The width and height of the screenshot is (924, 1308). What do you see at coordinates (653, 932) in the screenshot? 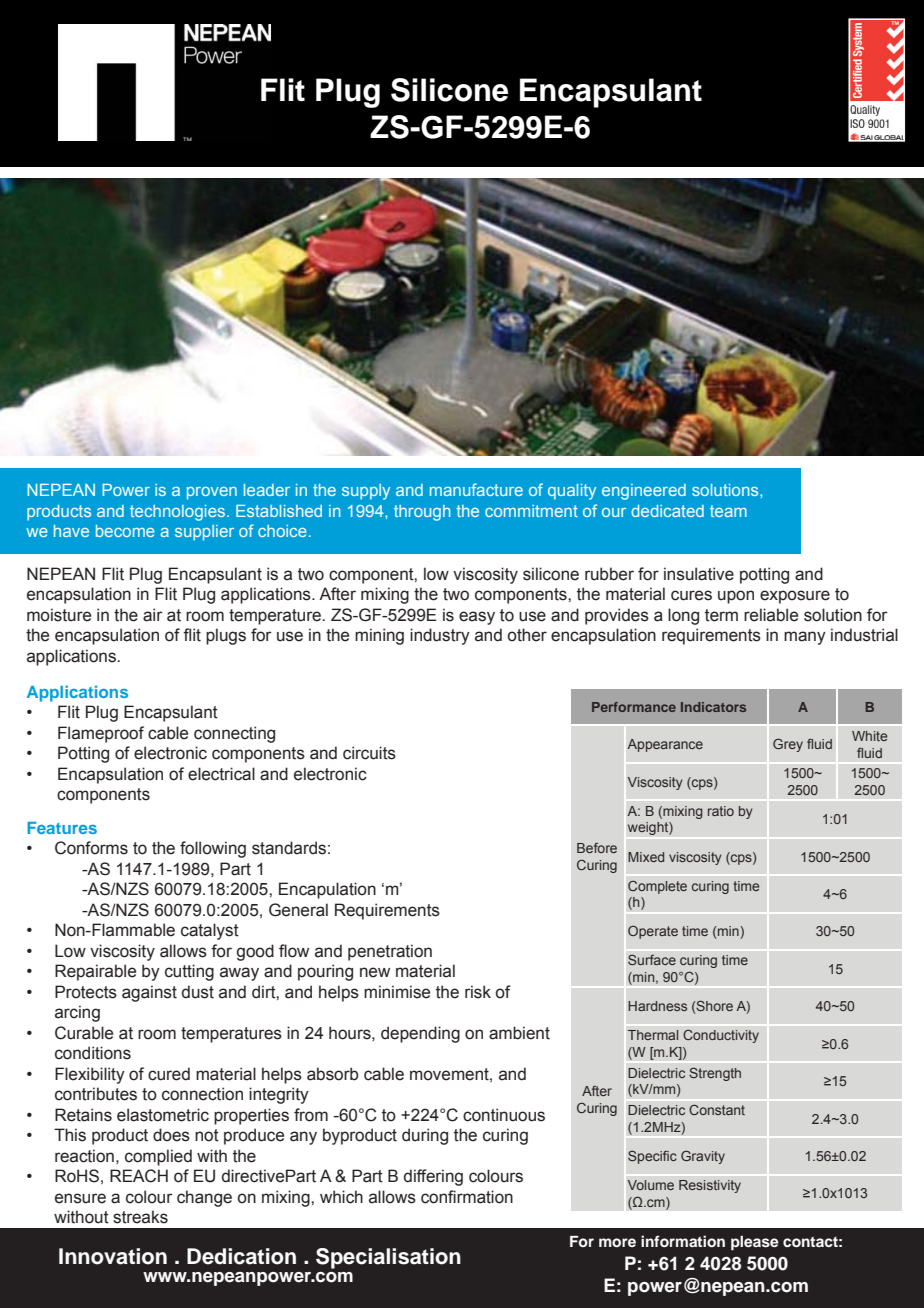
I see `Operate` at bounding box center [653, 932].
